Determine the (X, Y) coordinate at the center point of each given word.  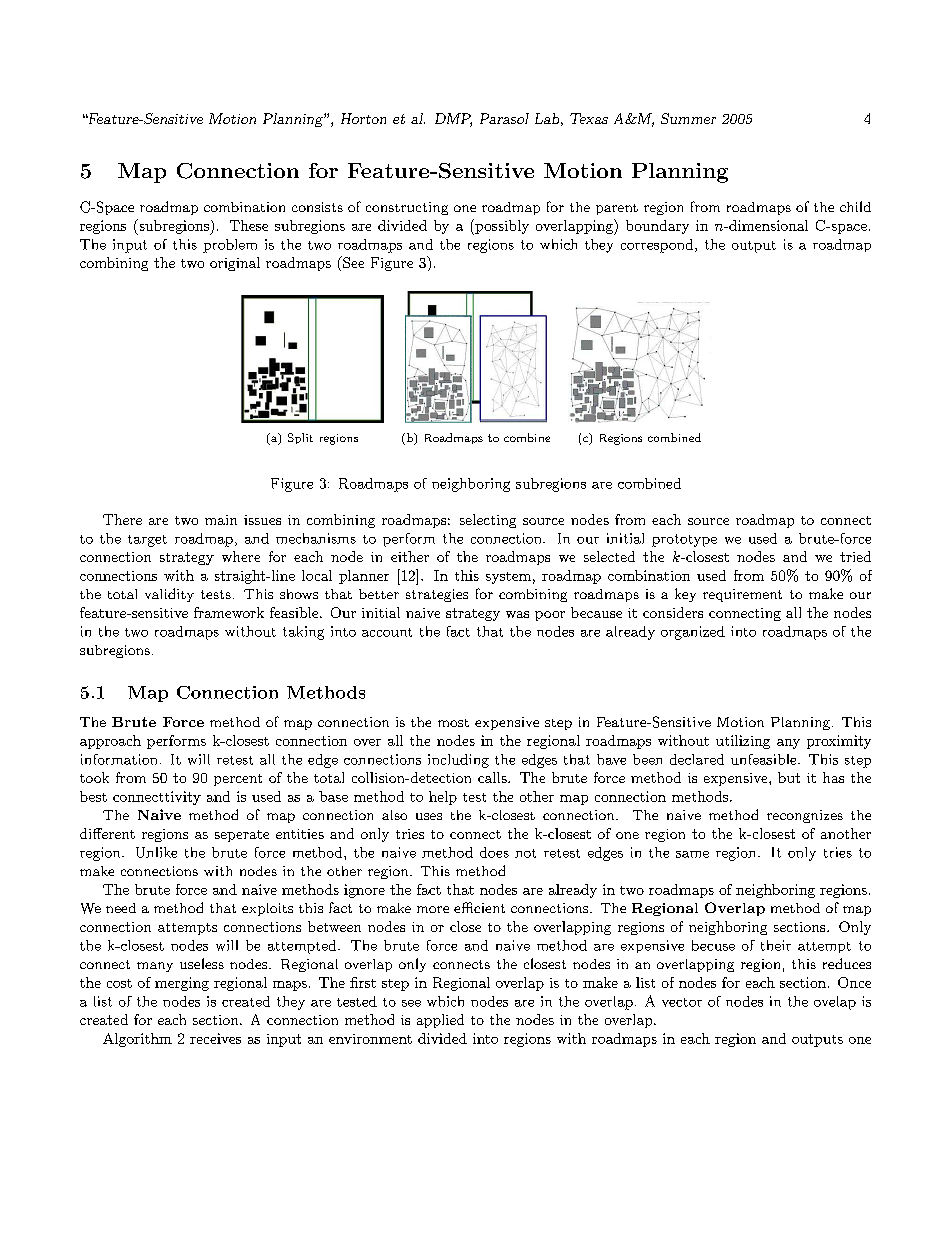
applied (440, 1021)
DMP (453, 119)
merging (182, 984)
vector (682, 1002)
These (249, 225)
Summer (688, 118)
